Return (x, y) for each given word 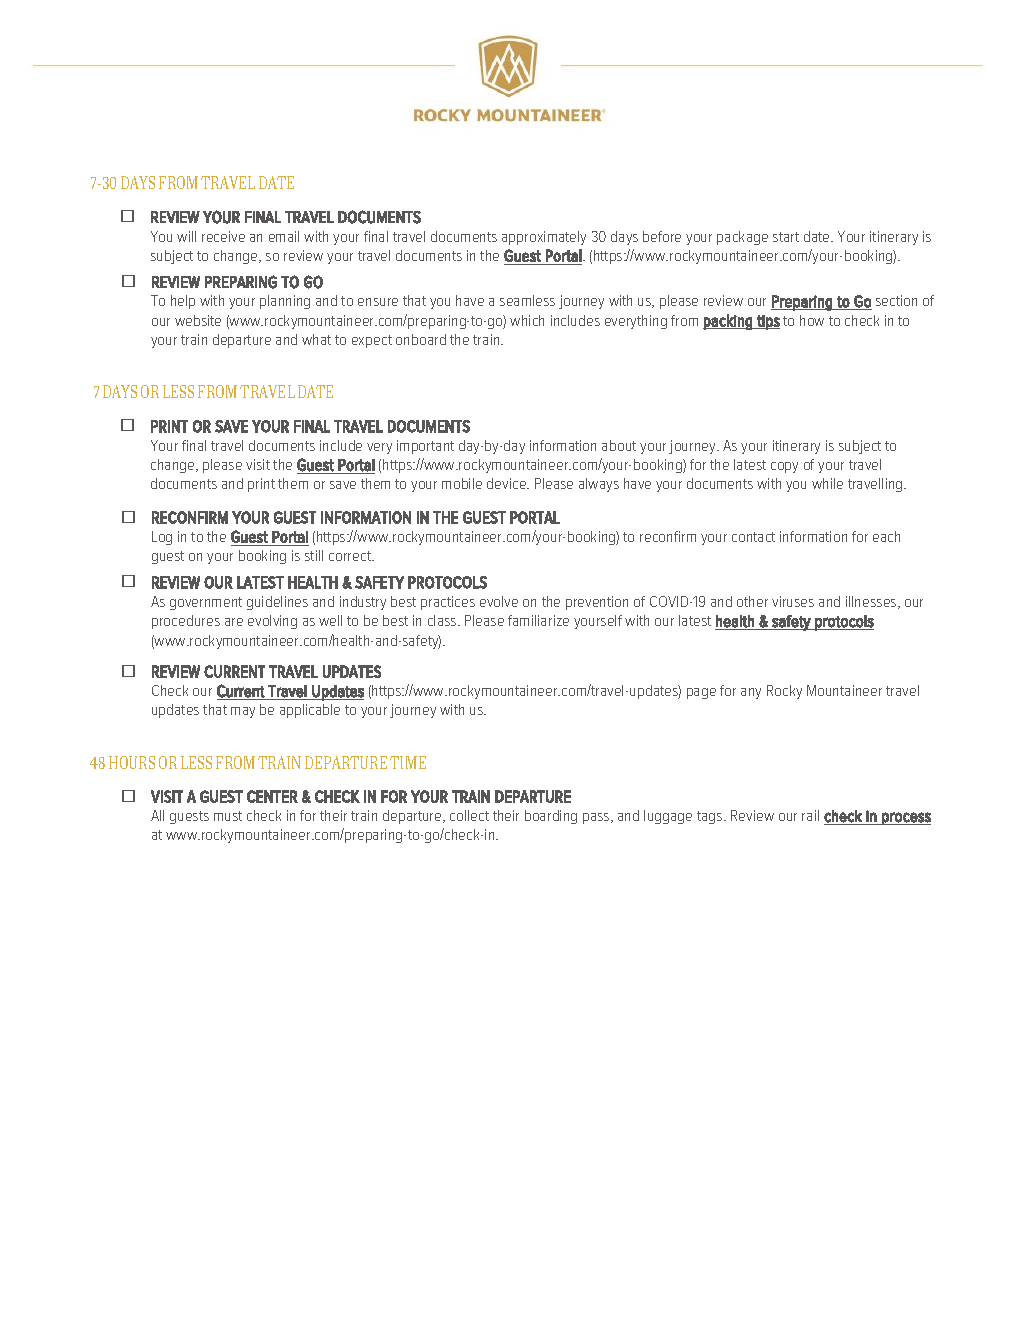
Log (162, 538)
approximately (544, 238)
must (228, 816)
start (786, 237)
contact (753, 537)
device (508, 483)
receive (223, 236)
